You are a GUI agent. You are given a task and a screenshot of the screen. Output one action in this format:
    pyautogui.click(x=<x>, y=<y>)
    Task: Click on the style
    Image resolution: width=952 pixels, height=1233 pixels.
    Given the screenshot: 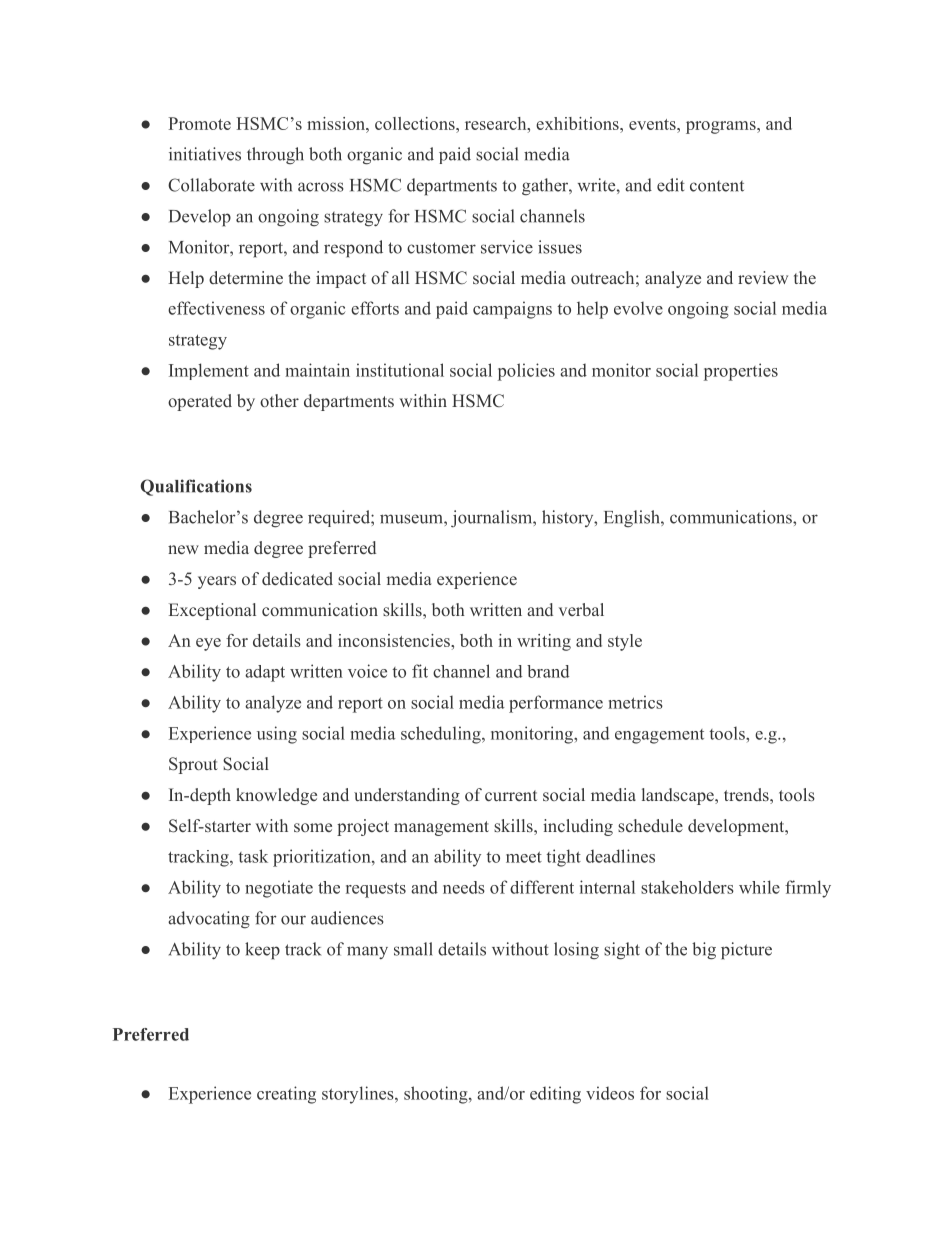 What is the action you would take?
    pyautogui.click(x=625, y=642)
